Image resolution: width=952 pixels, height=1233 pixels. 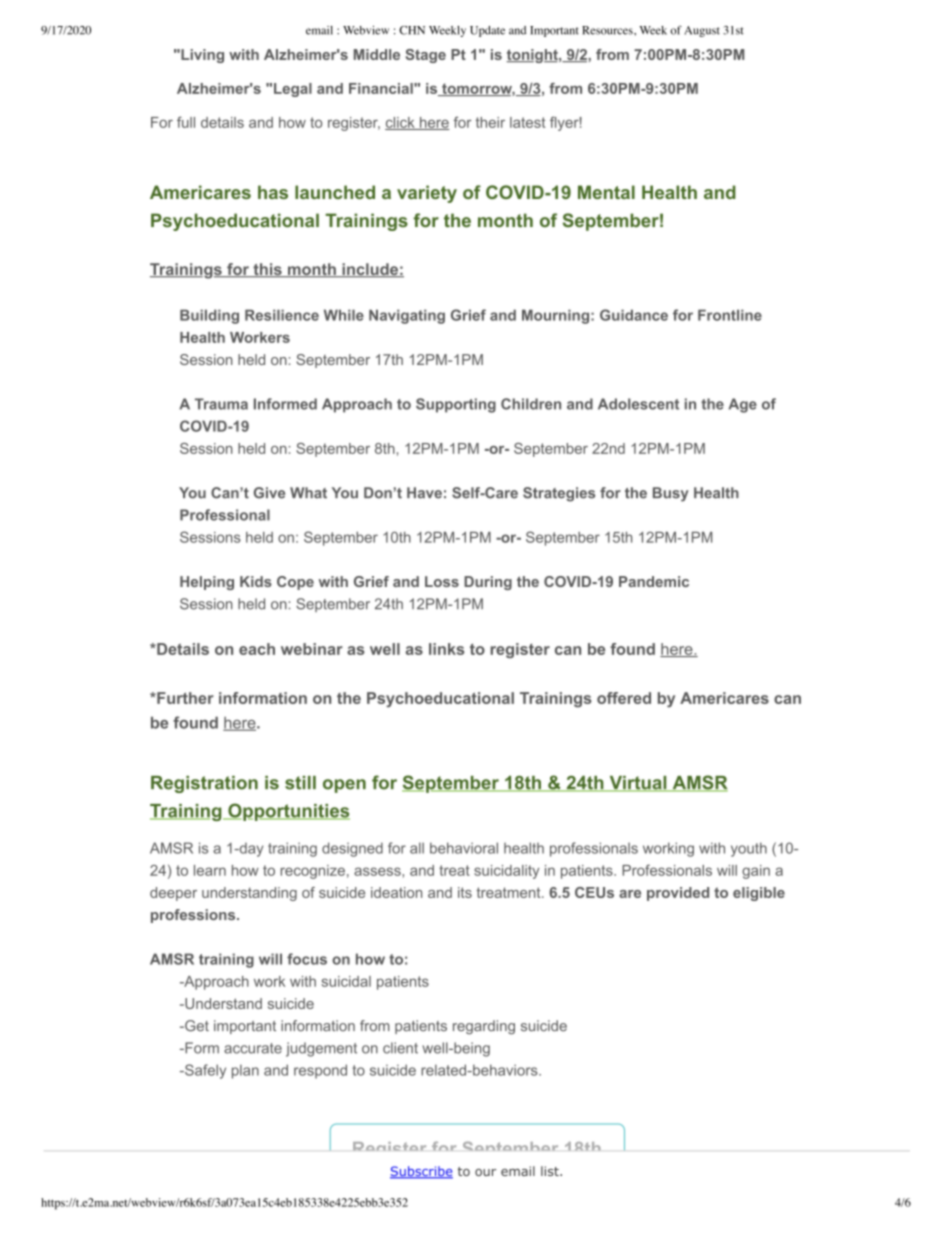 What do you see at coordinates (464, 848) in the screenshot?
I see `behavioral` at bounding box center [464, 848].
